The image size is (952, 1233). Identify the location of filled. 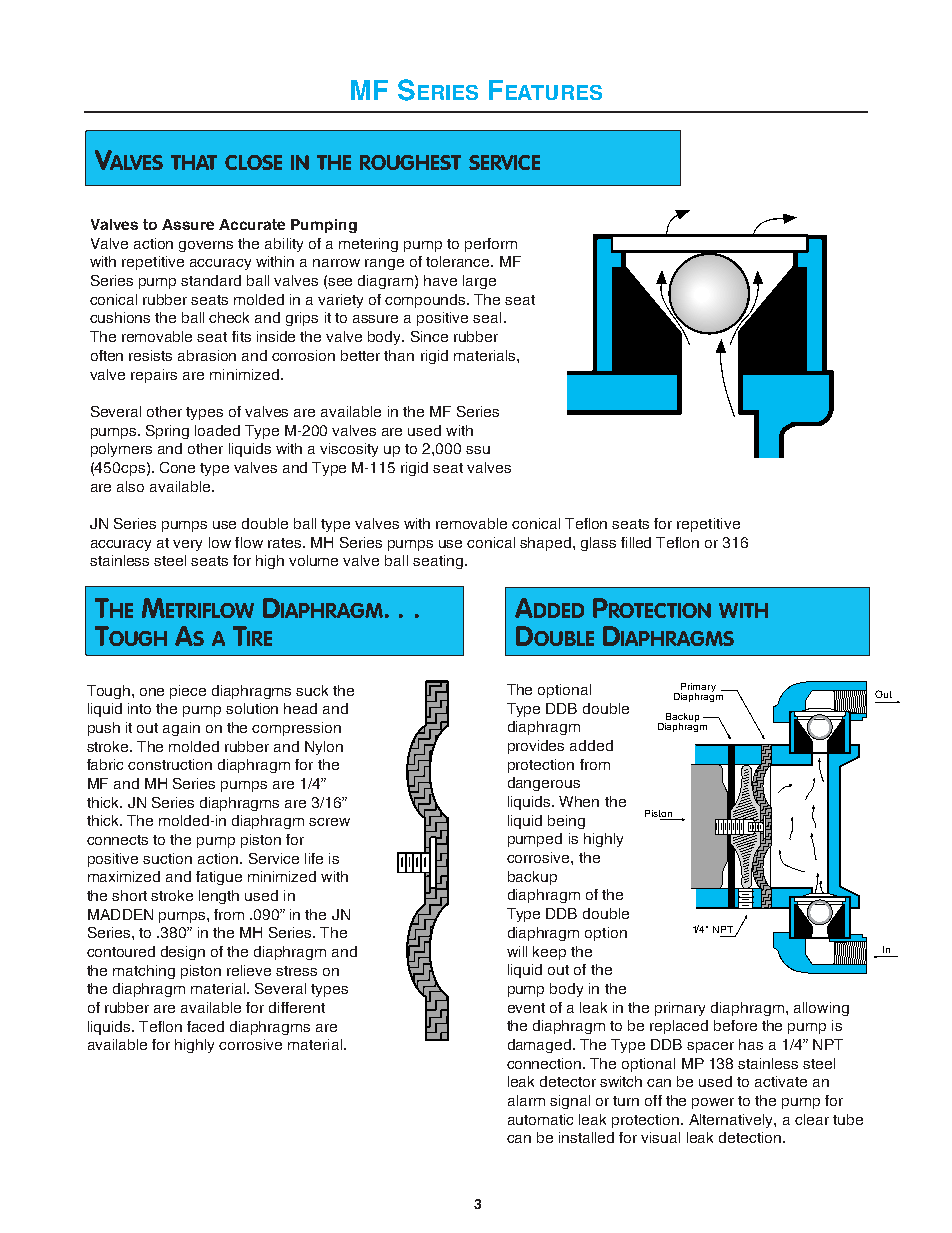
(636, 542).
